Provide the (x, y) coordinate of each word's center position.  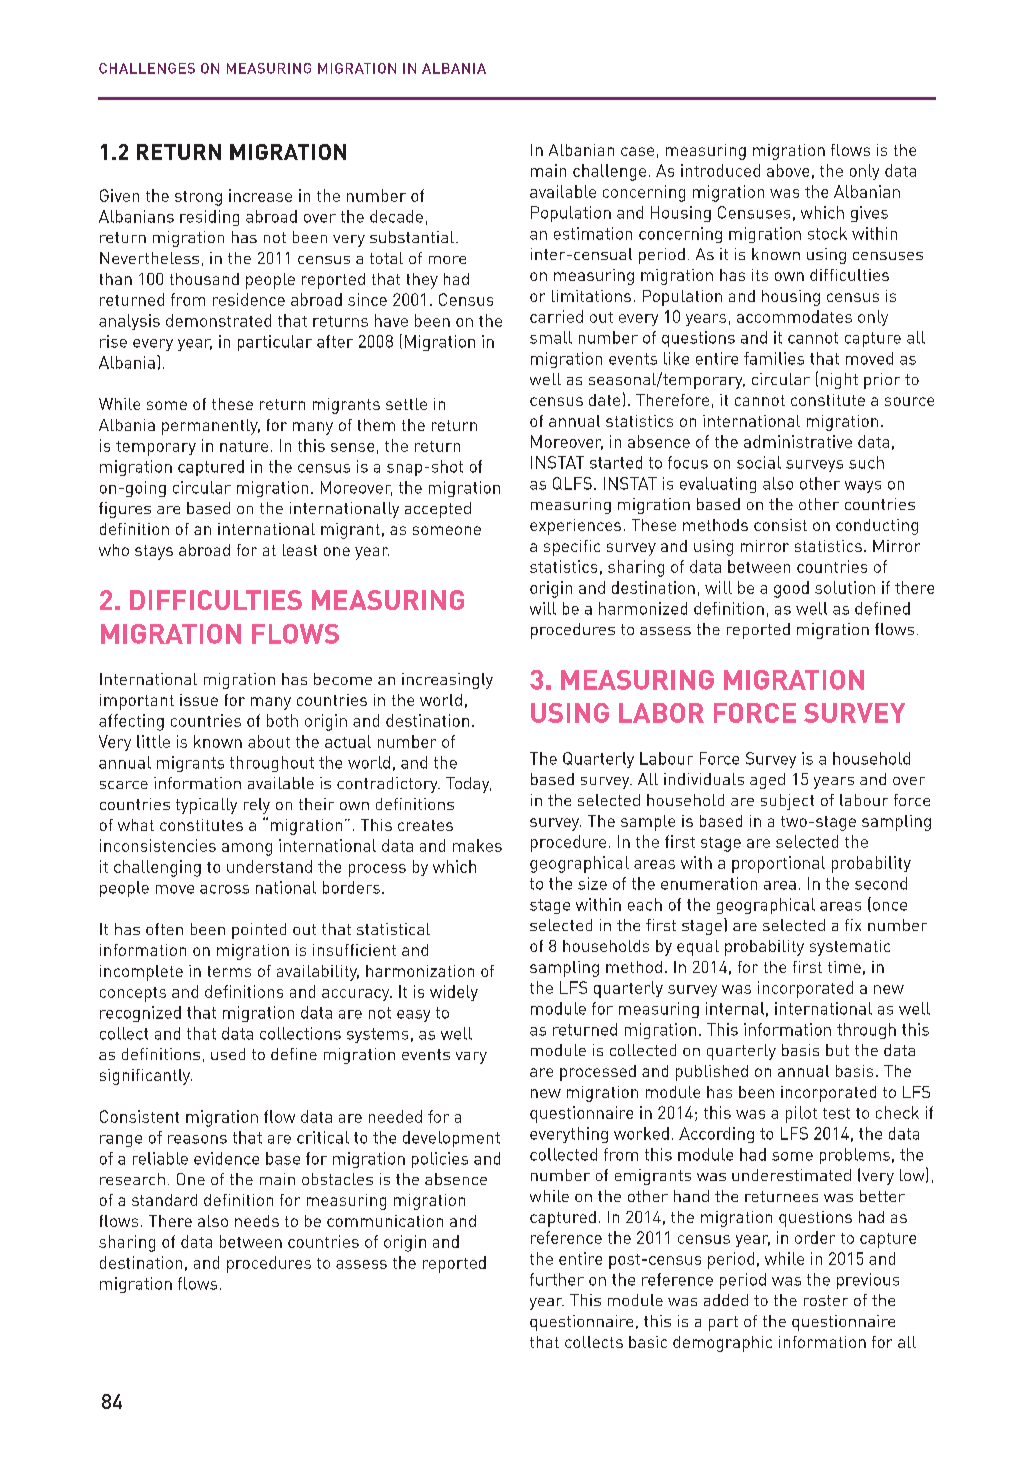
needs (257, 1221)
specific (572, 548)
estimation (593, 233)
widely (454, 993)
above (788, 170)
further (557, 1279)
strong (198, 198)
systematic (850, 948)
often (164, 929)
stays (154, 552)
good (791, 589)
